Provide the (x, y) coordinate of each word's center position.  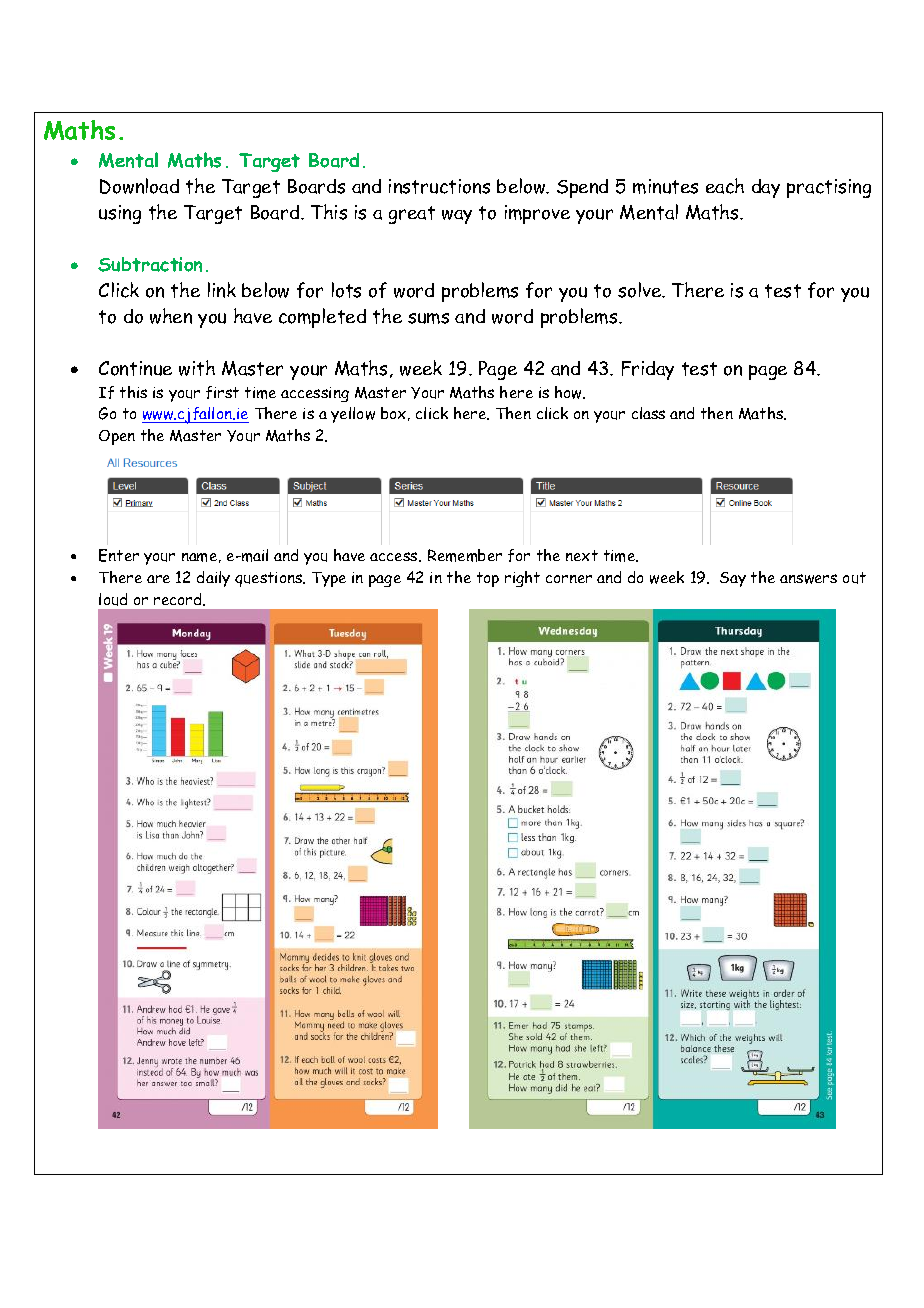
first (222, 392)
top (488, 579)
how (569, 392)
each (725, 186)
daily (213, 579)
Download (139, 186)
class (648, 413)
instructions (439, 186)
